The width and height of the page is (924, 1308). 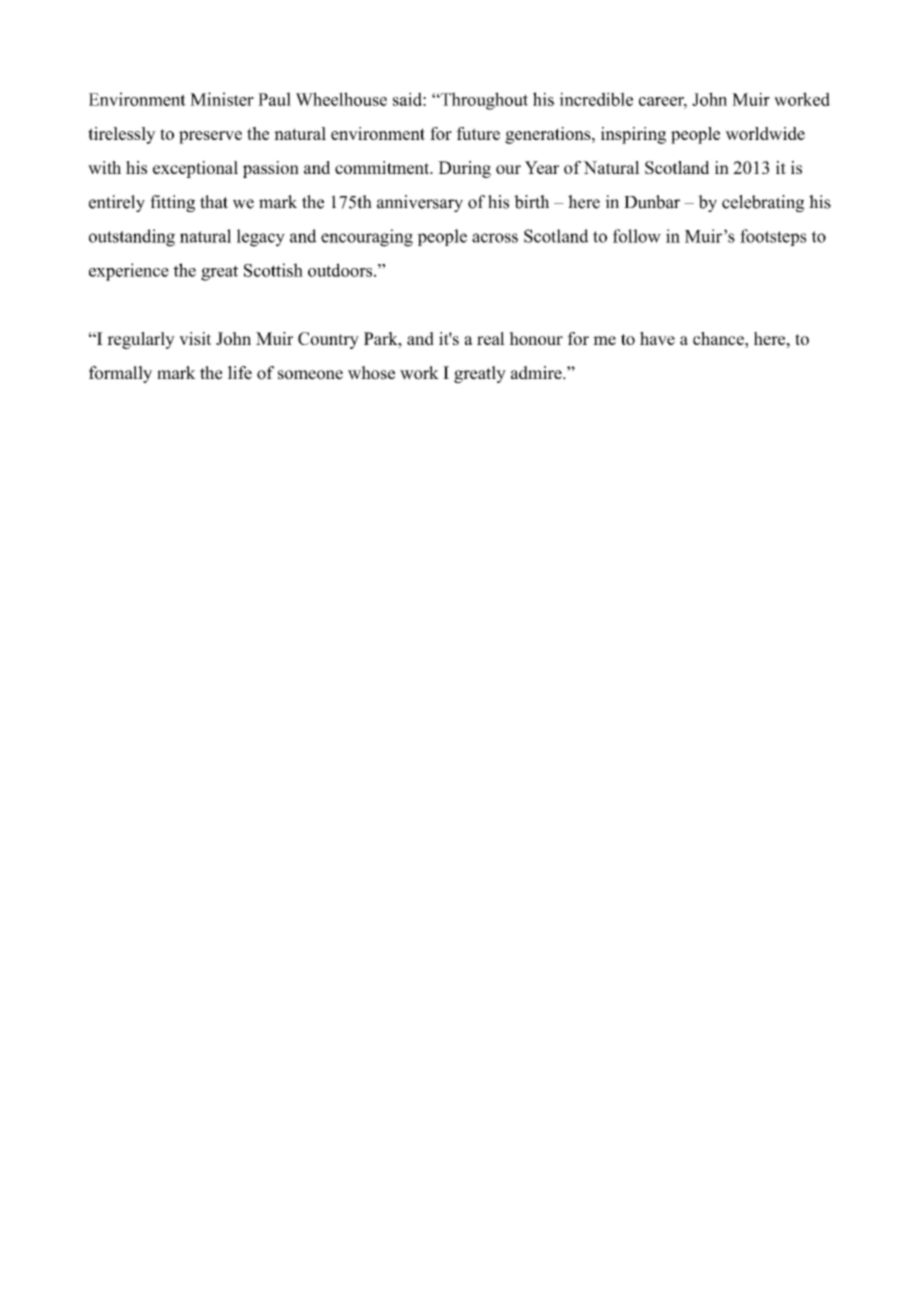 I want to click on across, so click(x=495, y=238).
